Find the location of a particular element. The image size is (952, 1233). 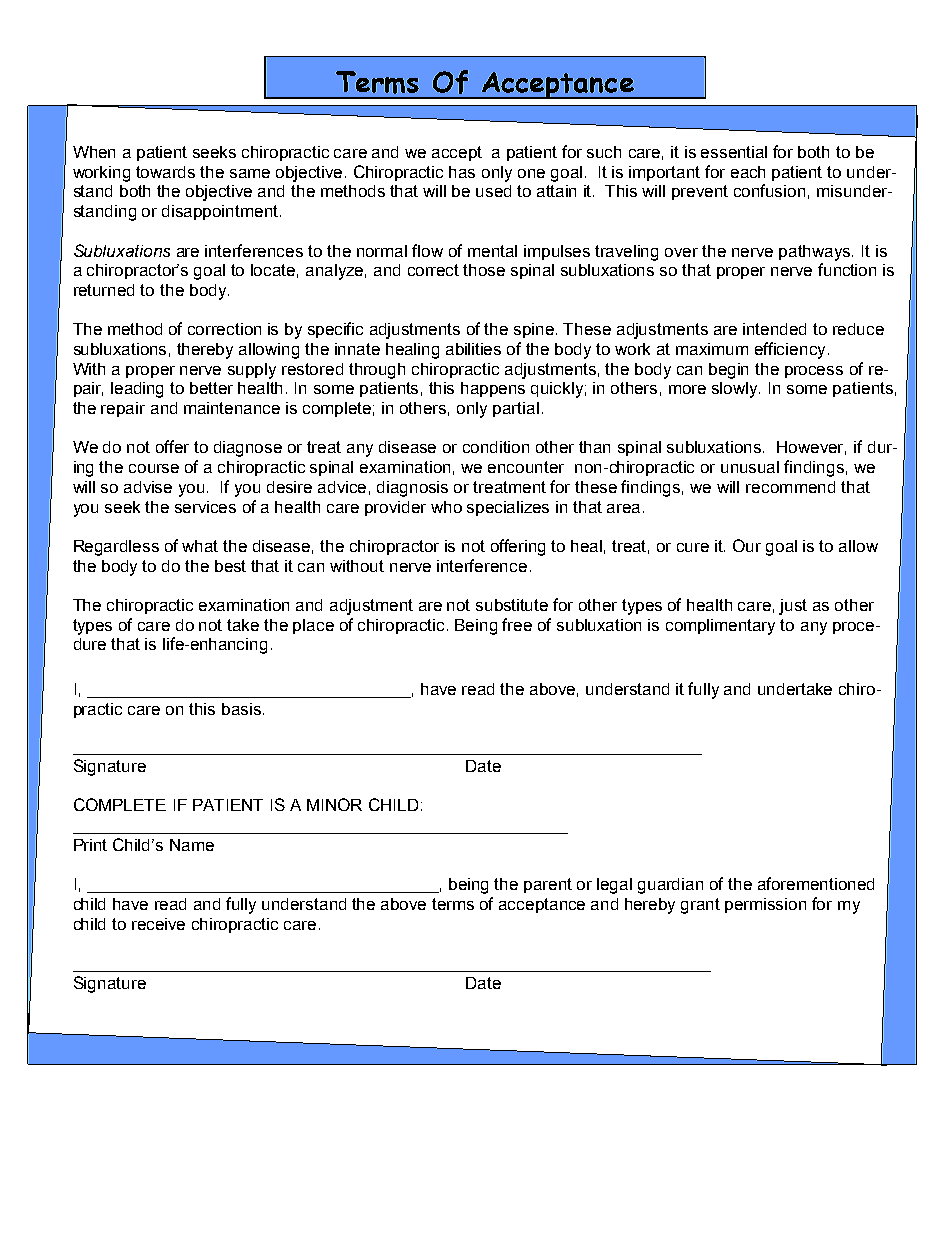

has is located at coordinates (462, 172).
